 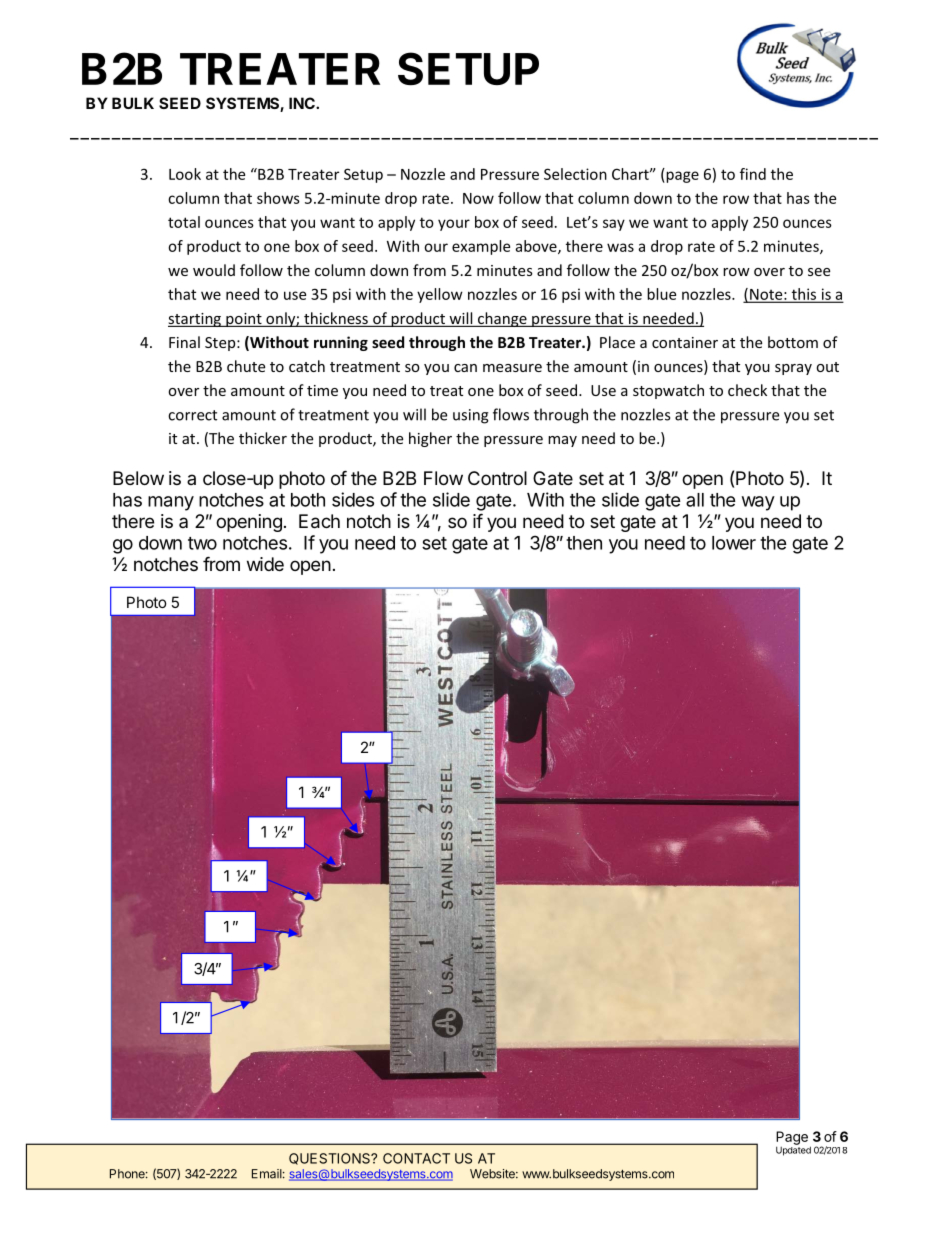 What do you see at coordinates (758, 503) in the screenshot?
I see `way` at bounding box center [758, 503].
